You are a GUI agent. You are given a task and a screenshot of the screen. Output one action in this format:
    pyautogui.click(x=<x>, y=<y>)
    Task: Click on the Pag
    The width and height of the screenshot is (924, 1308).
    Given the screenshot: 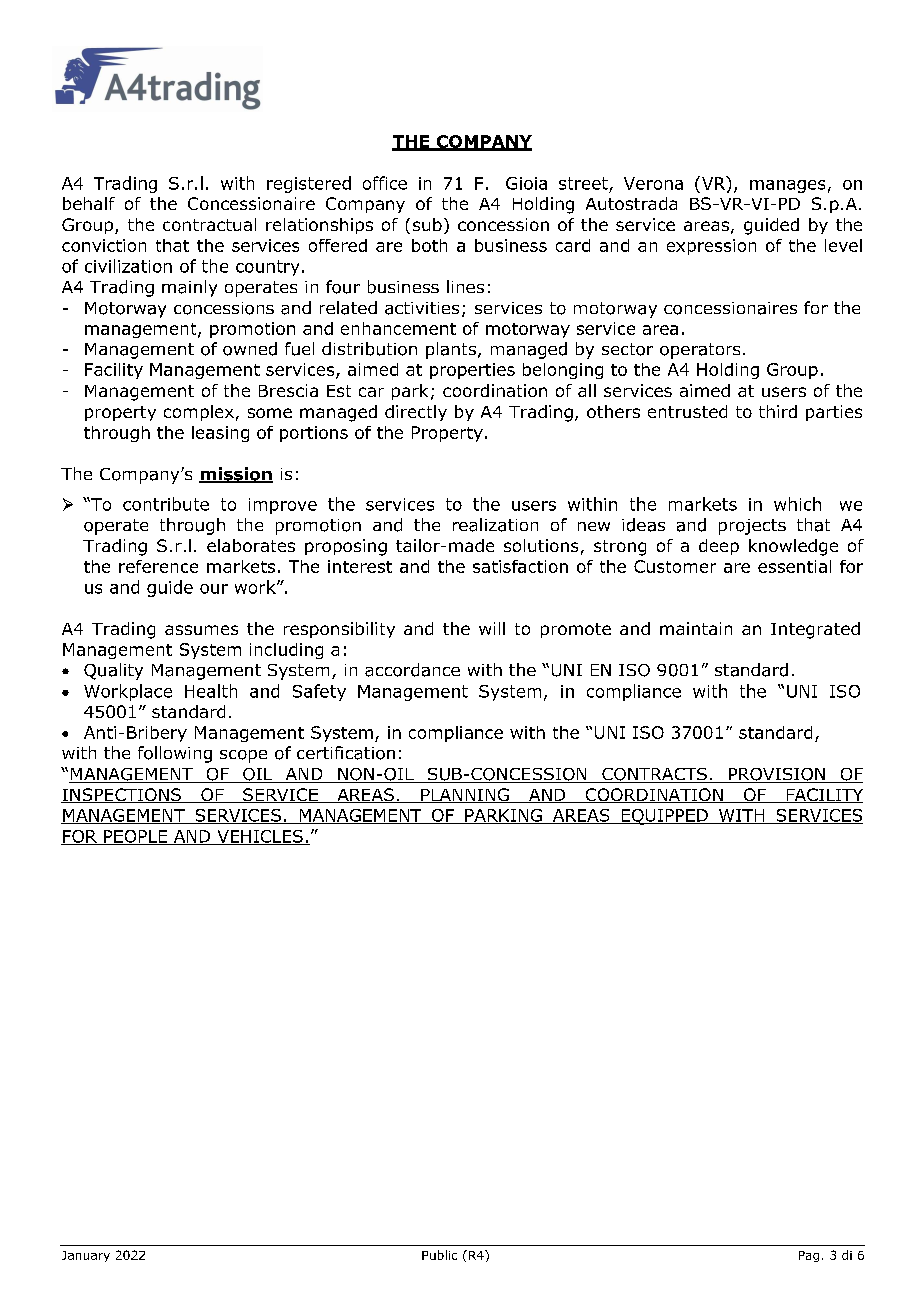 What is the action you would take?
    pyautogui.click(x=809, y=1256)
